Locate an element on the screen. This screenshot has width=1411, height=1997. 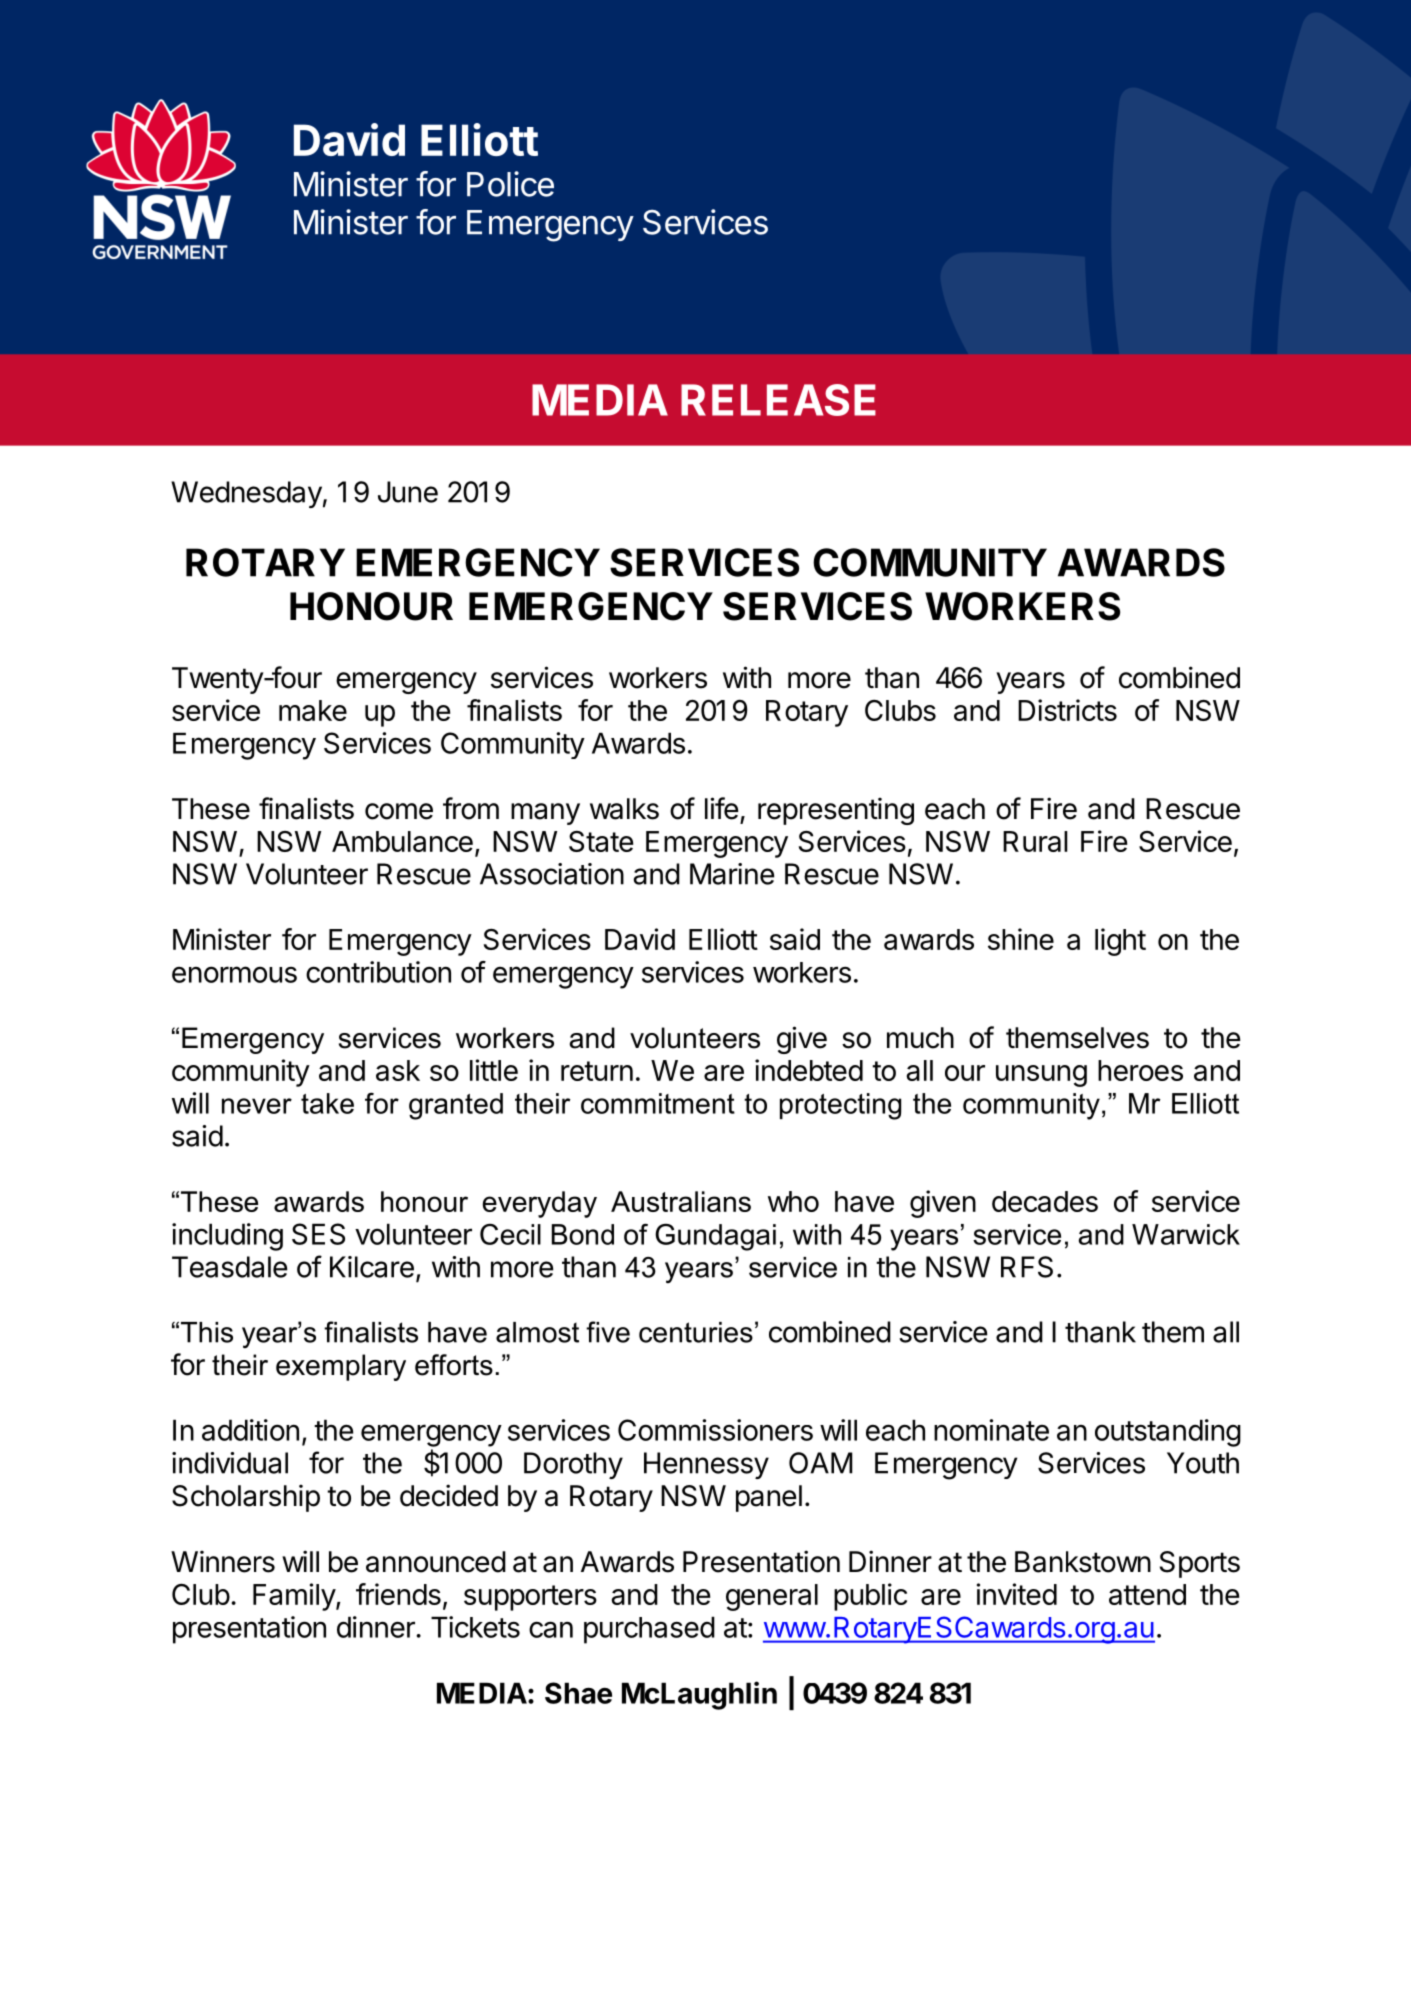
Districts is located at coordinates (1067, 710).
